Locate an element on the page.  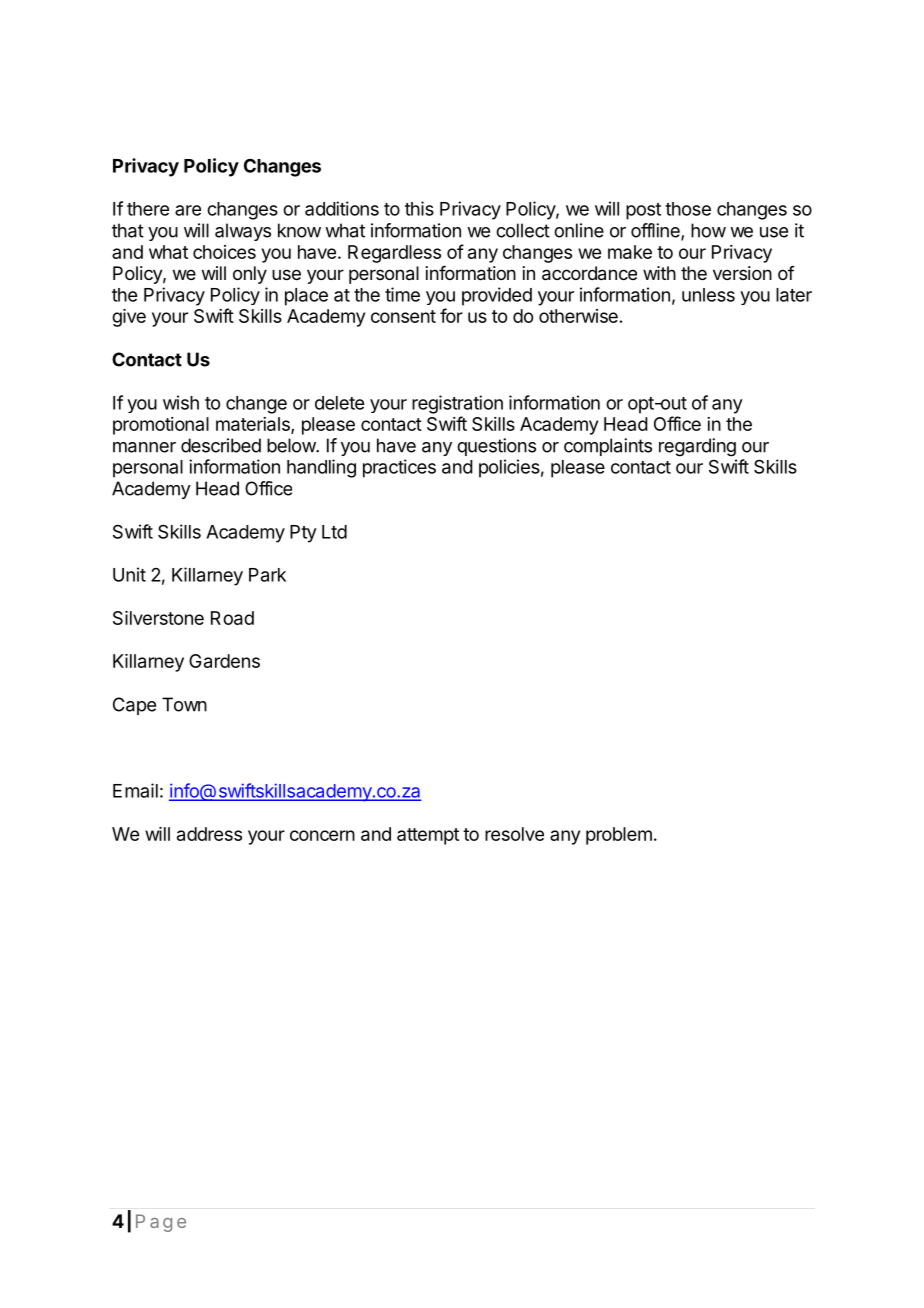
address is located at coordinates (209, 834).
